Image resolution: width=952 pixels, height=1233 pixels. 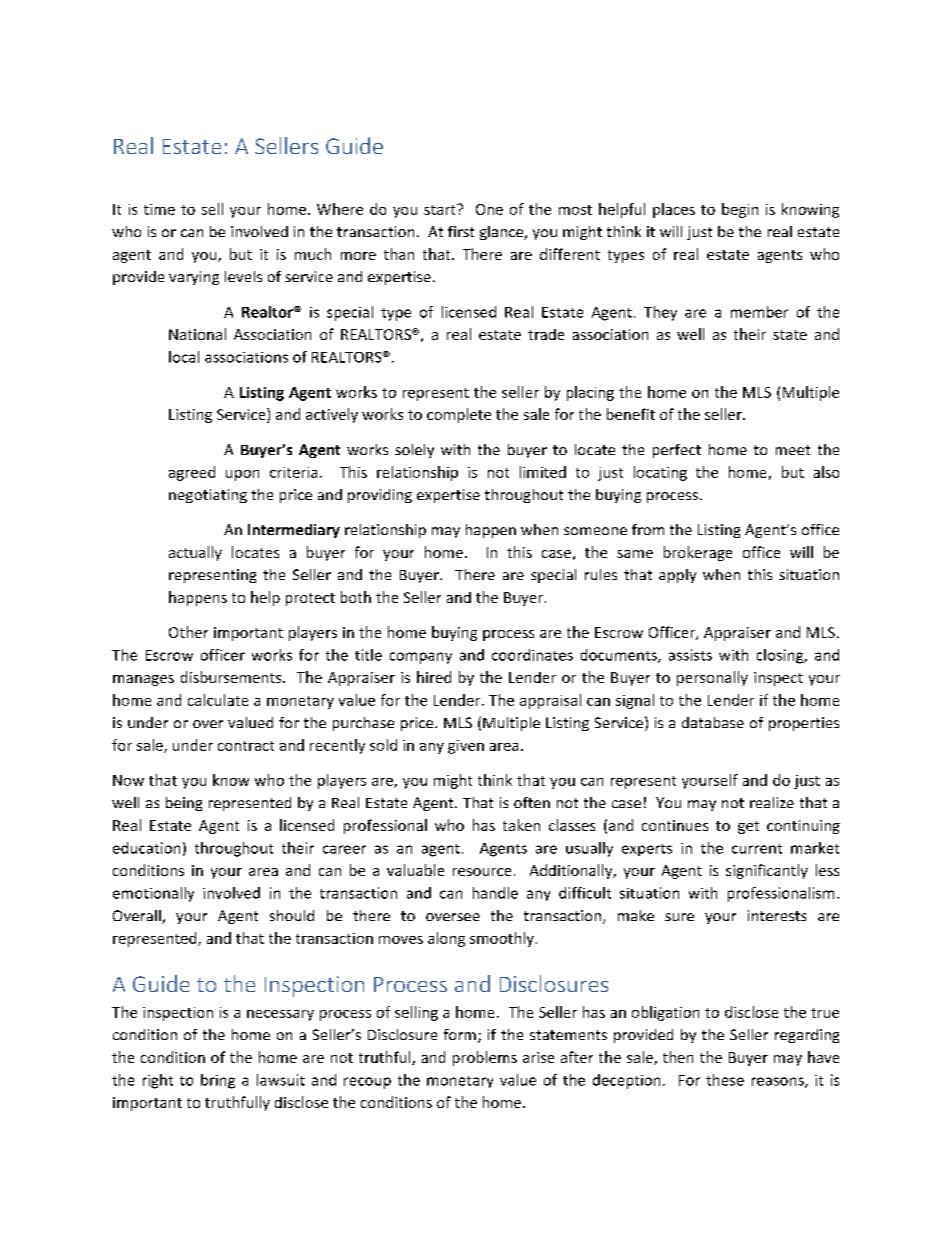 What do you see at coordinates (459, 415) in the screenshot?
I see `complete` at bounding box center [459, 415].
